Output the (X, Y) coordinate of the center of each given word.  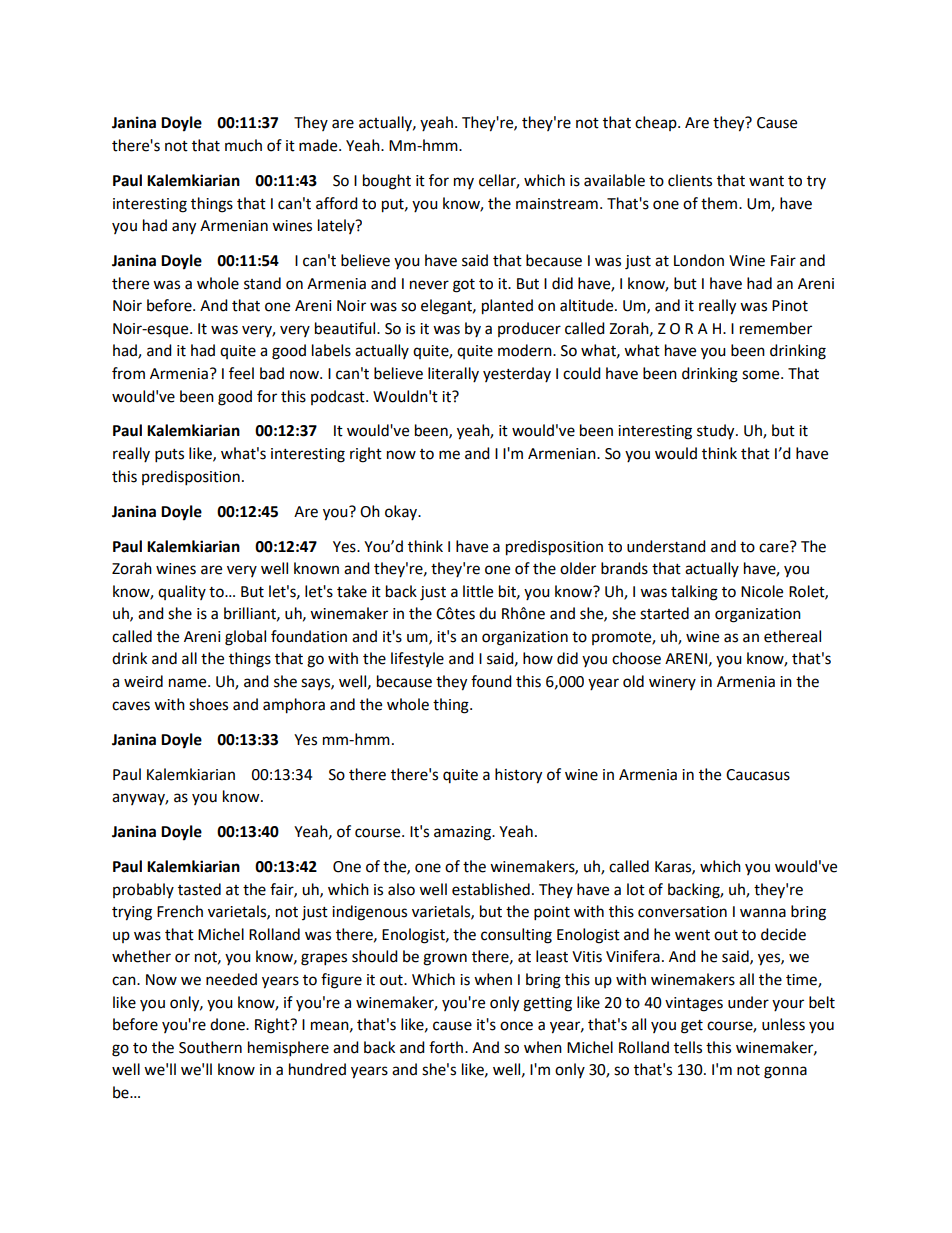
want (766, 181)
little (478, 591)
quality (182, 592)
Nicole (762, 591)
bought (387, 182)
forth (447, 1047)
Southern (210, 1047)
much (243, 145)
